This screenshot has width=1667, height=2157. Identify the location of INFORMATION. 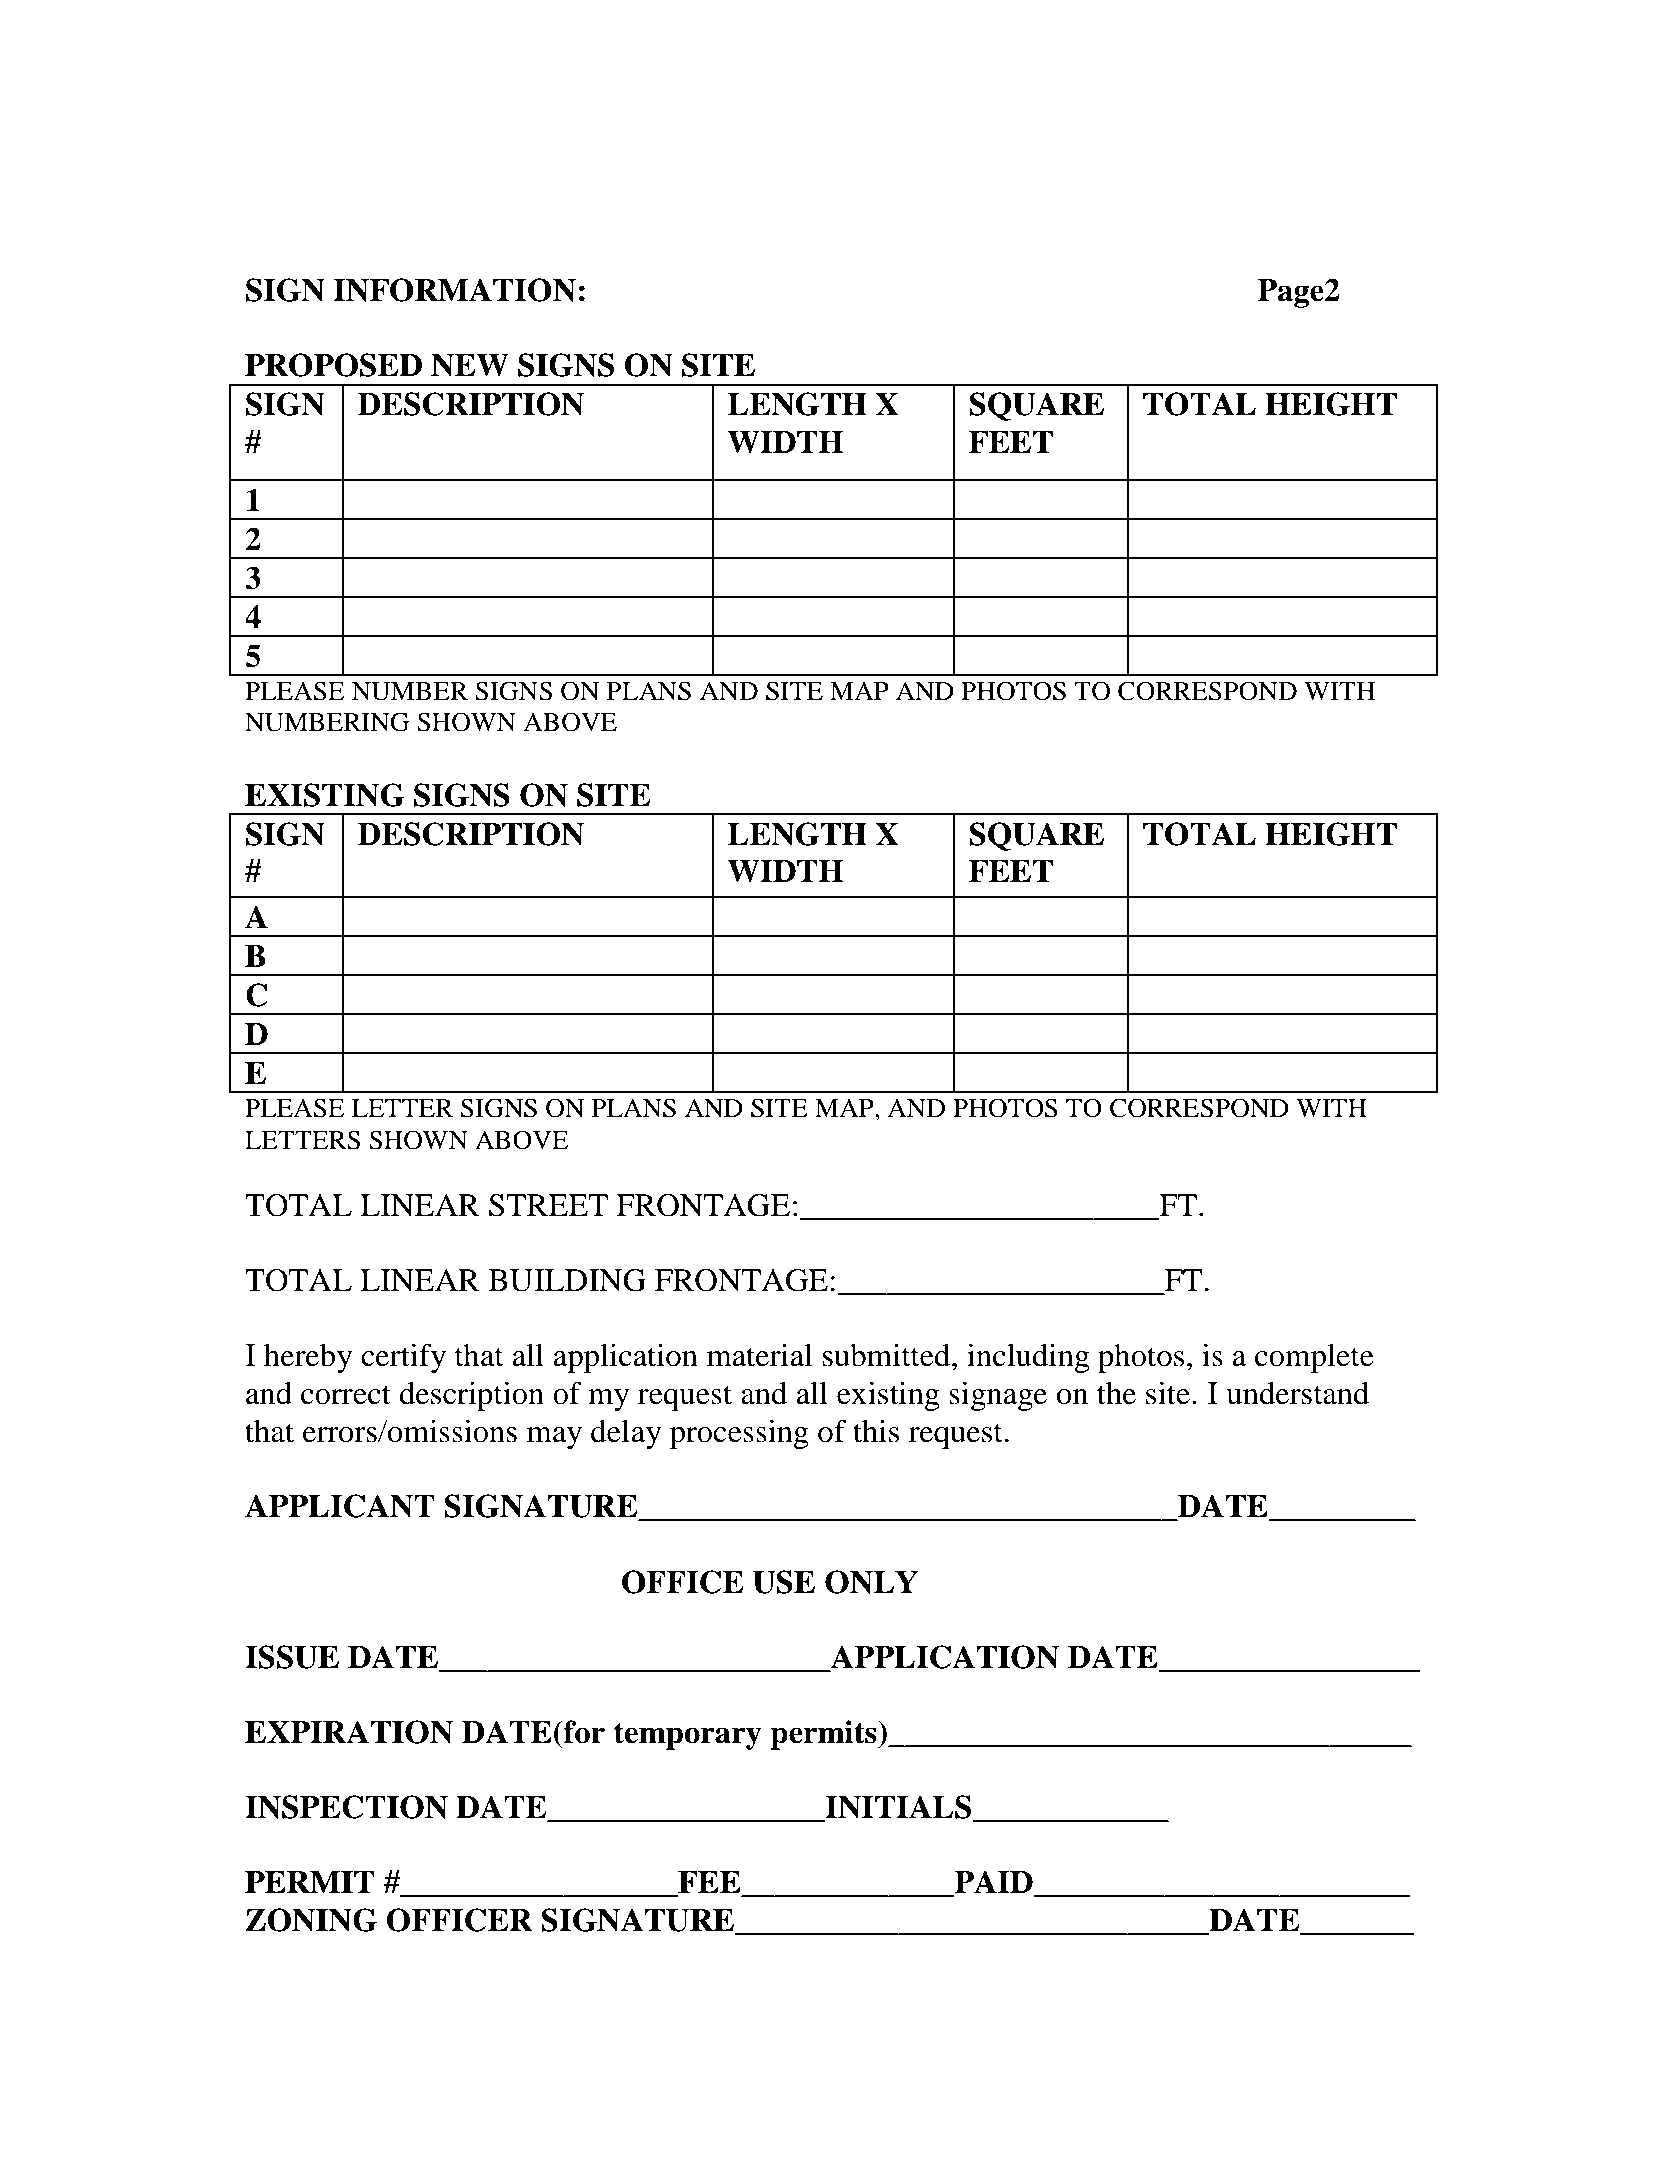
(454, 290).
